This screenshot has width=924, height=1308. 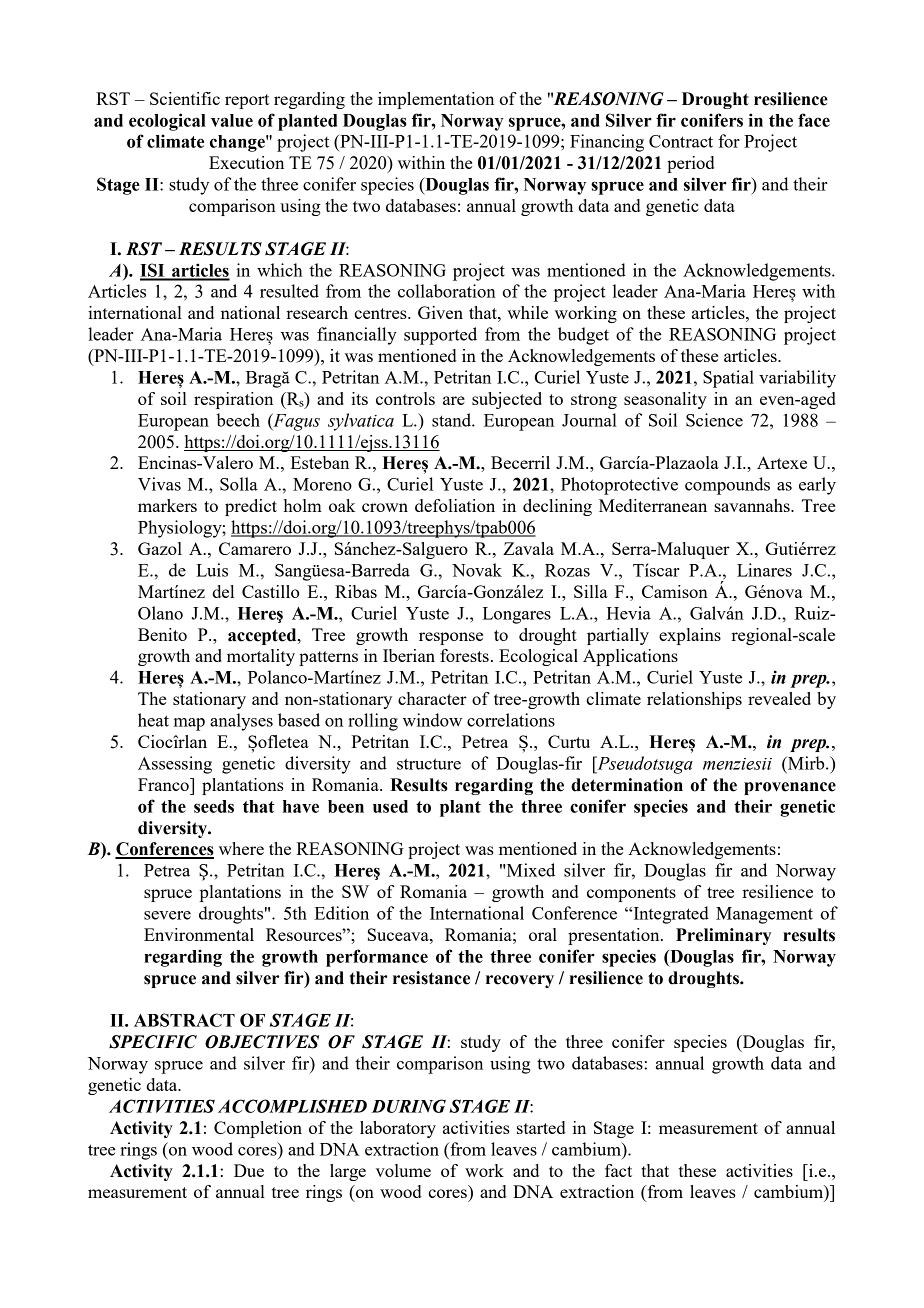 What do you see at coordinates (464, 655) in the screenshot?
I see `forests` at bounding box center [464, 655].
